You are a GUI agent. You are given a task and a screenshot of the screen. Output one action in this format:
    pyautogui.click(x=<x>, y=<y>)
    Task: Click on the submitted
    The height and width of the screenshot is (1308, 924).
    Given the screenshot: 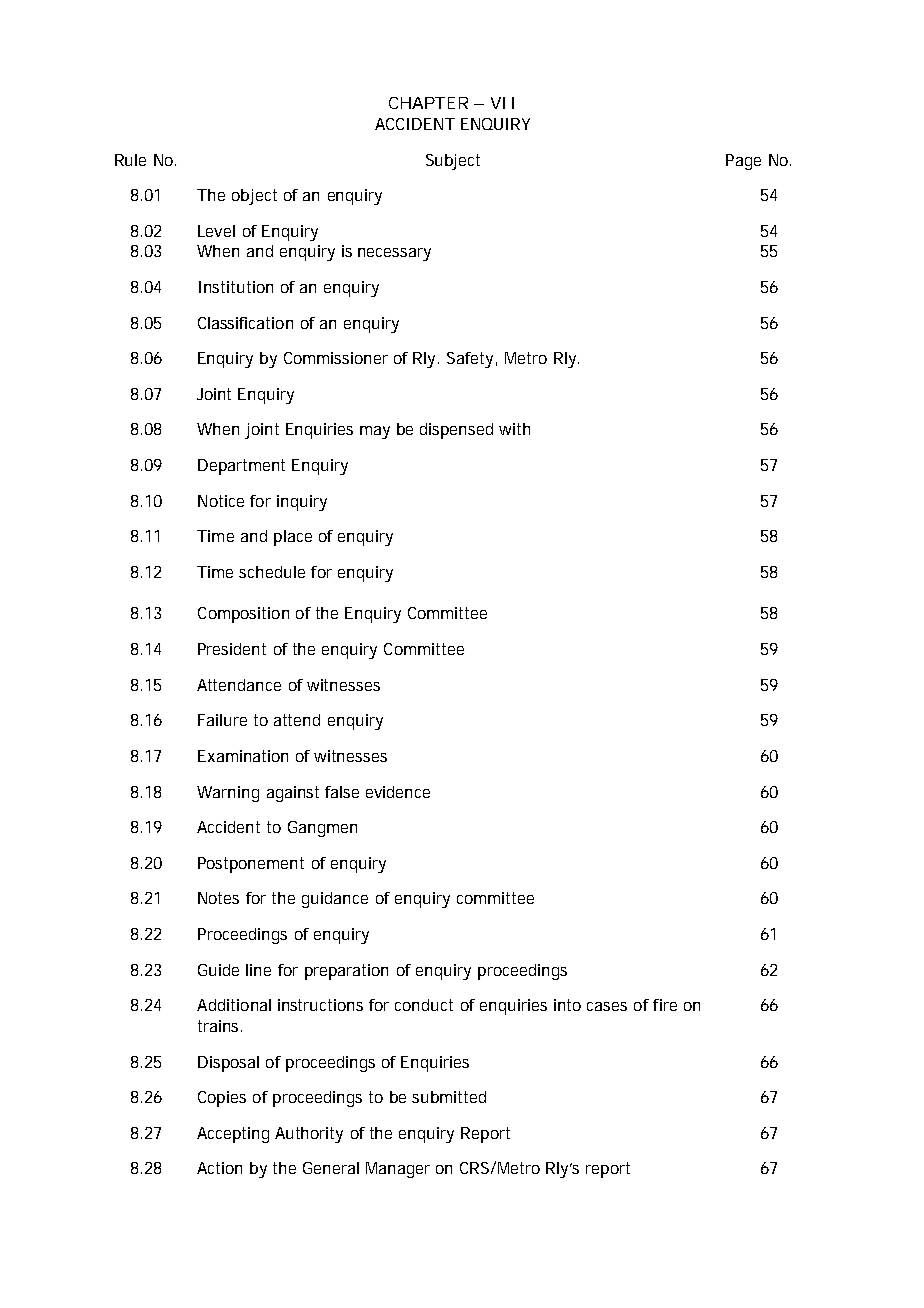 What is the action you would take?
    pyautogui.click(x=449, y=1097)
